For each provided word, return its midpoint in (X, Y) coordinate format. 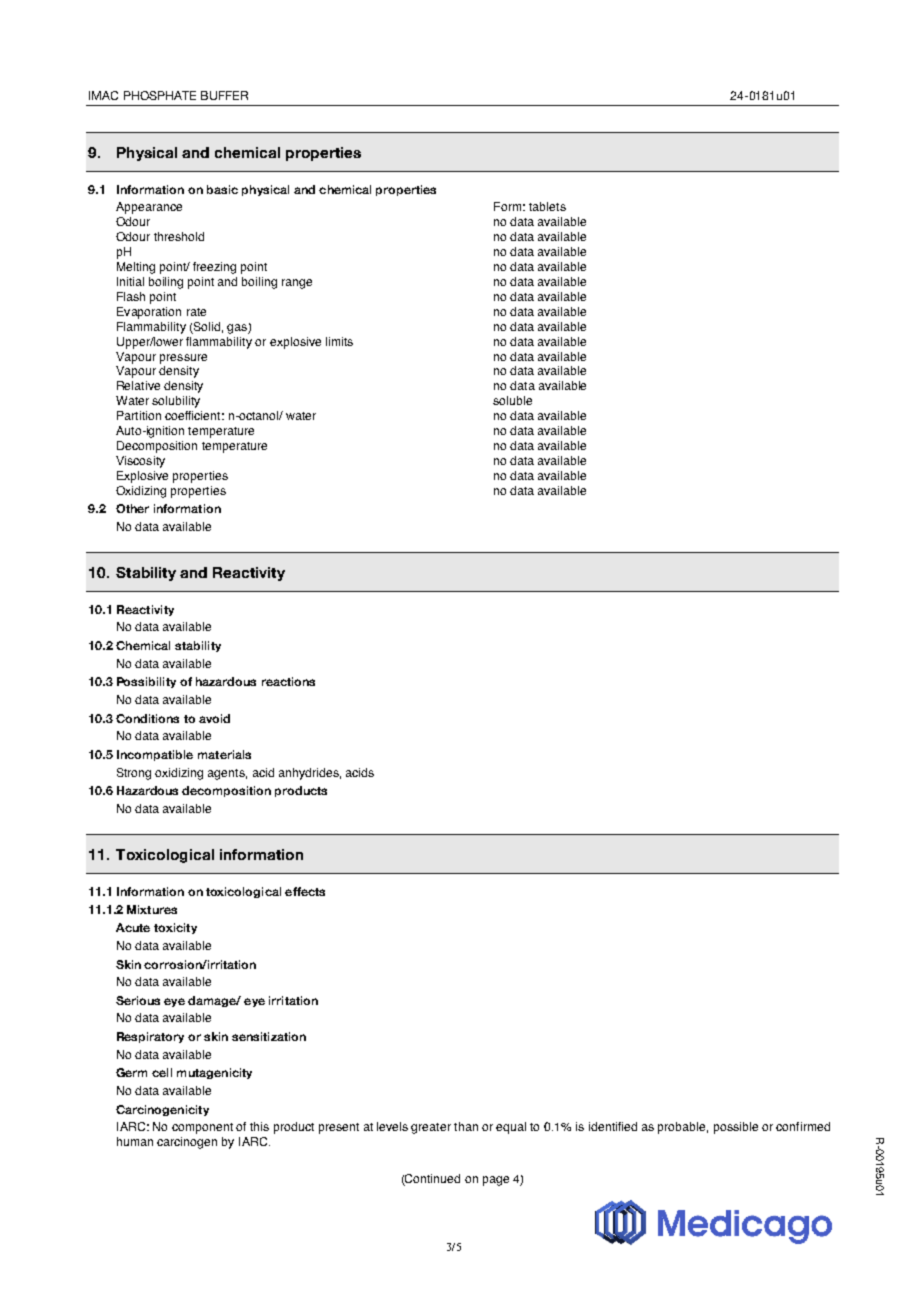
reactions (288, 681)
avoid (214, 718)
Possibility (146, 682)
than (466, 1126)
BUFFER (224, 95)
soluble (512, 400)
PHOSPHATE (160, 95)
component (202, 1128)
